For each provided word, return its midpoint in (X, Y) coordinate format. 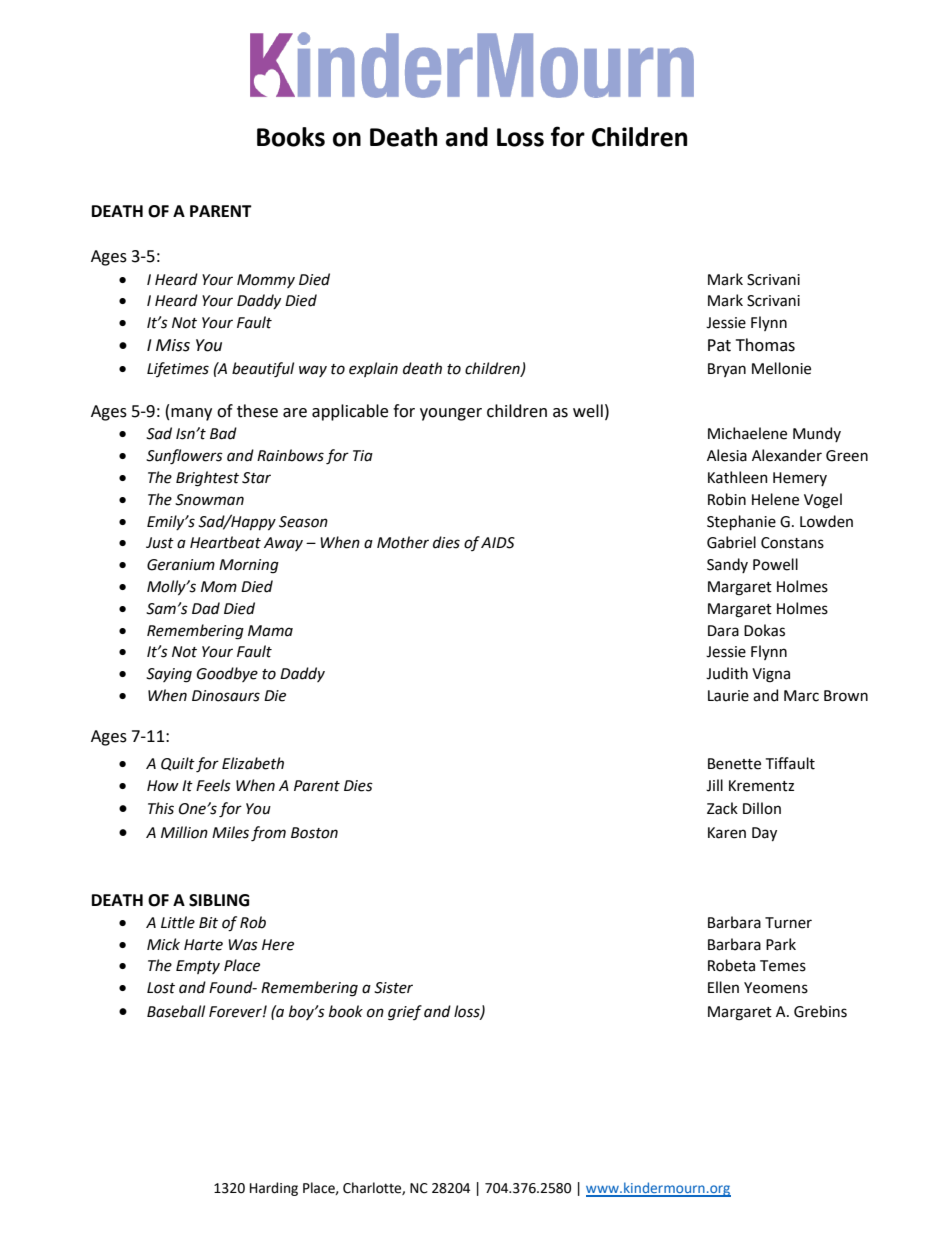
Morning (249, 566)
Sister (393, 988)
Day (764, 834)
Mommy (266, 281)
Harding (274, 1189)
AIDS (498, 543)
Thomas (765, 345)
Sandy (727, 565)
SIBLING (219, 900)
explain (373, 369)
